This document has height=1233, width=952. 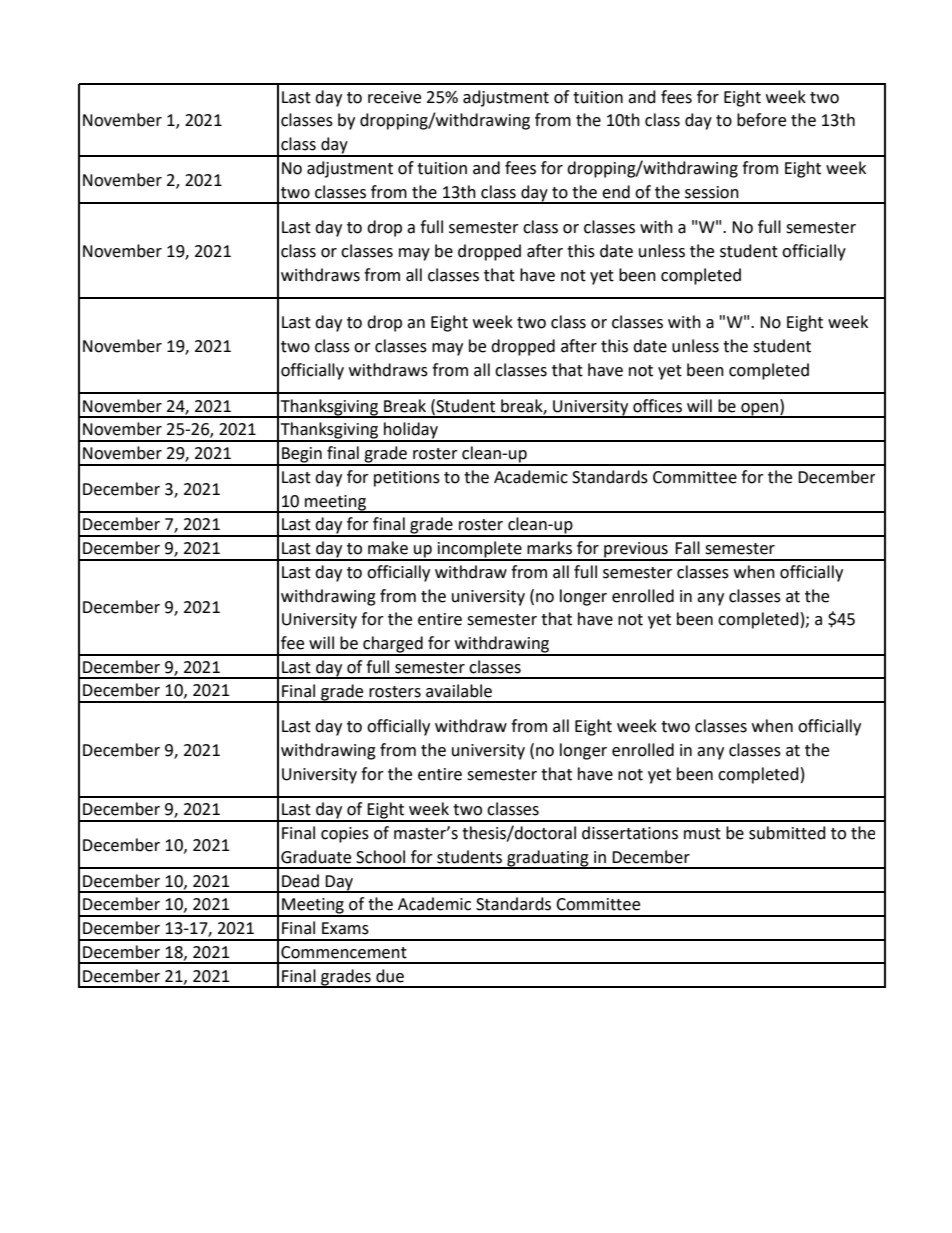 What do you see at coordinates (459, 691) in the document?
I see `available` at bounding box center [459, 691].
